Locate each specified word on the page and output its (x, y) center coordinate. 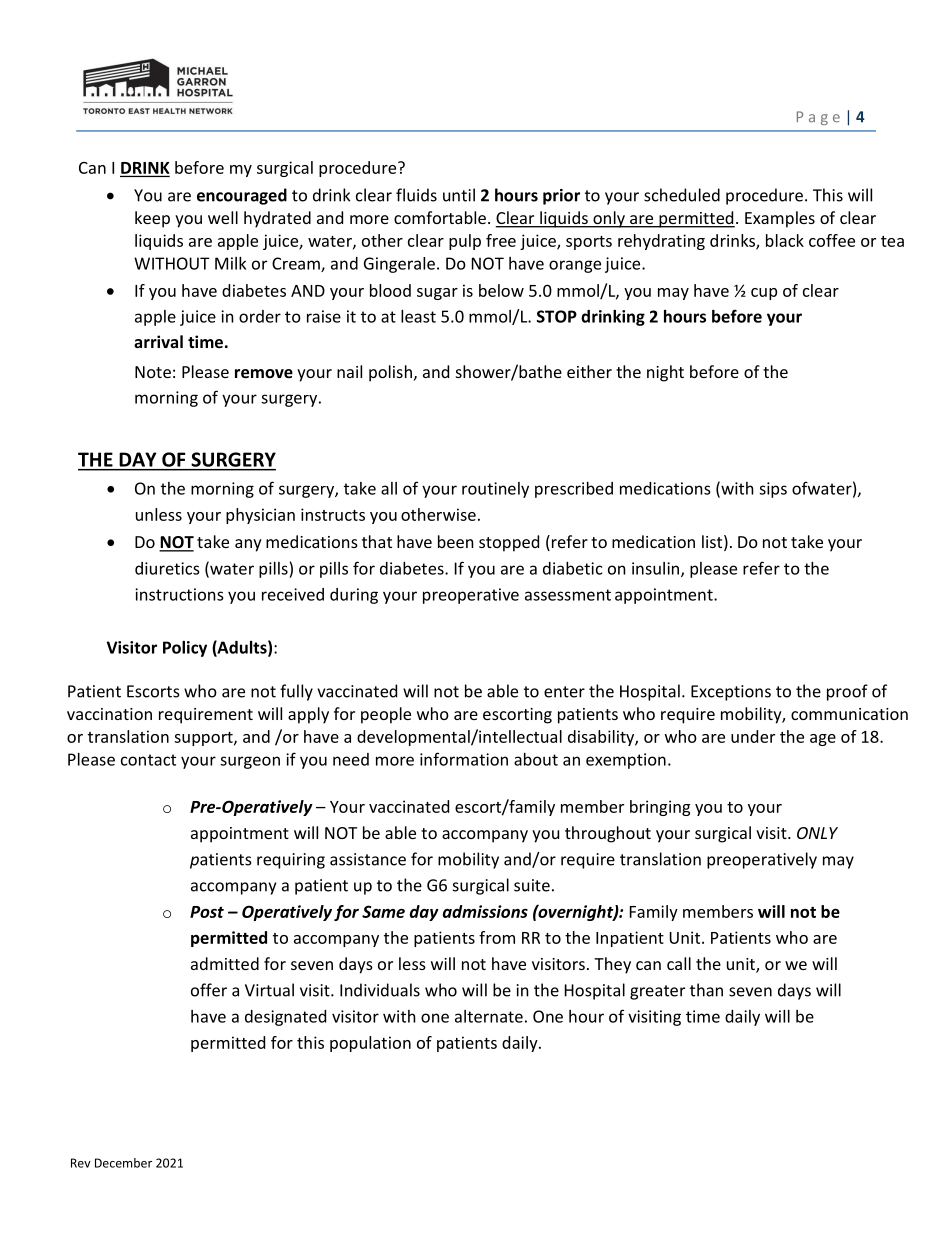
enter (564, 692)
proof (847, 692)
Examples (780, 219)
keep (152, 219)
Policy (185, 649)
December (123, 1163)
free (501, 240)
